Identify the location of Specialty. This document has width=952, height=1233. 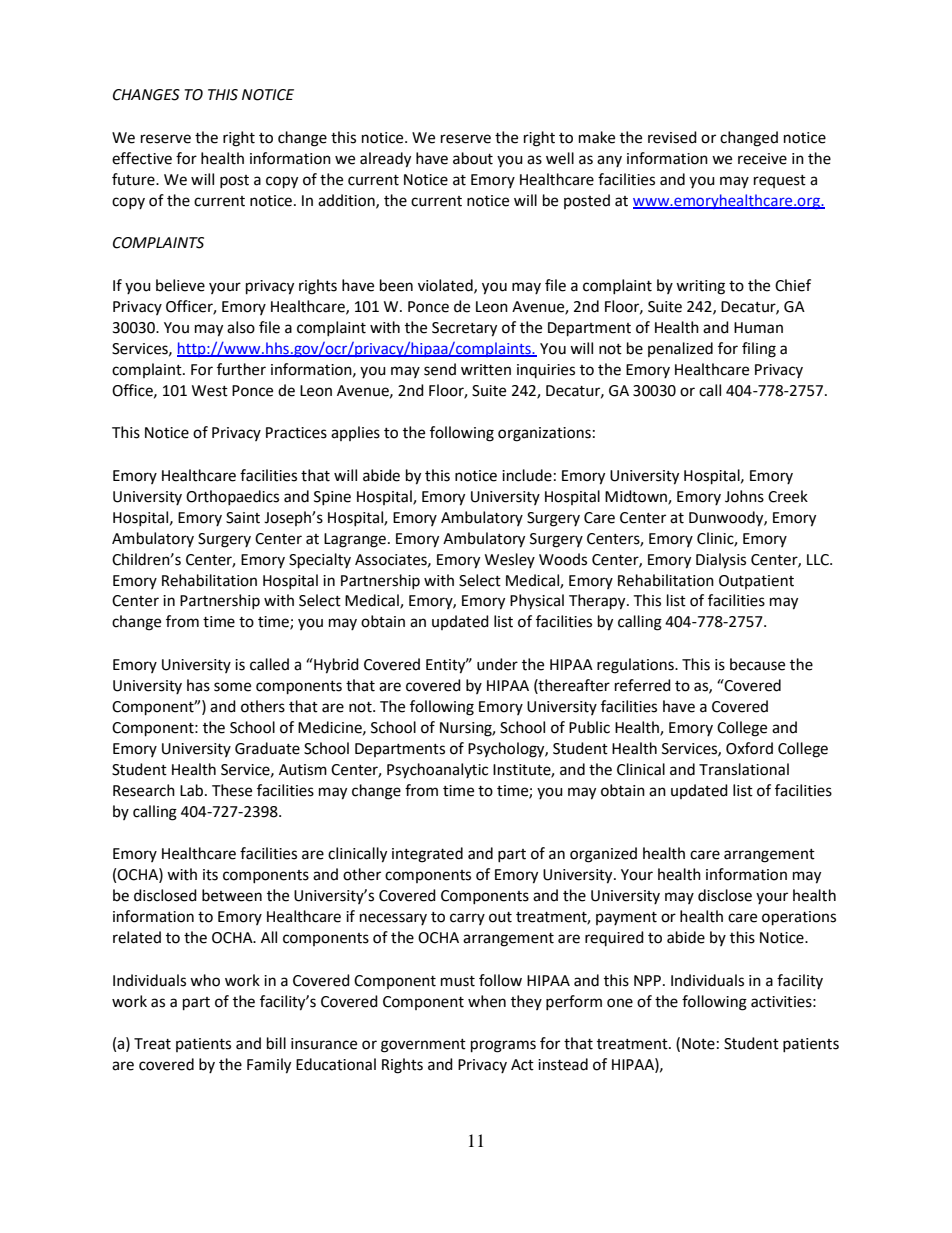
(320, 561).
